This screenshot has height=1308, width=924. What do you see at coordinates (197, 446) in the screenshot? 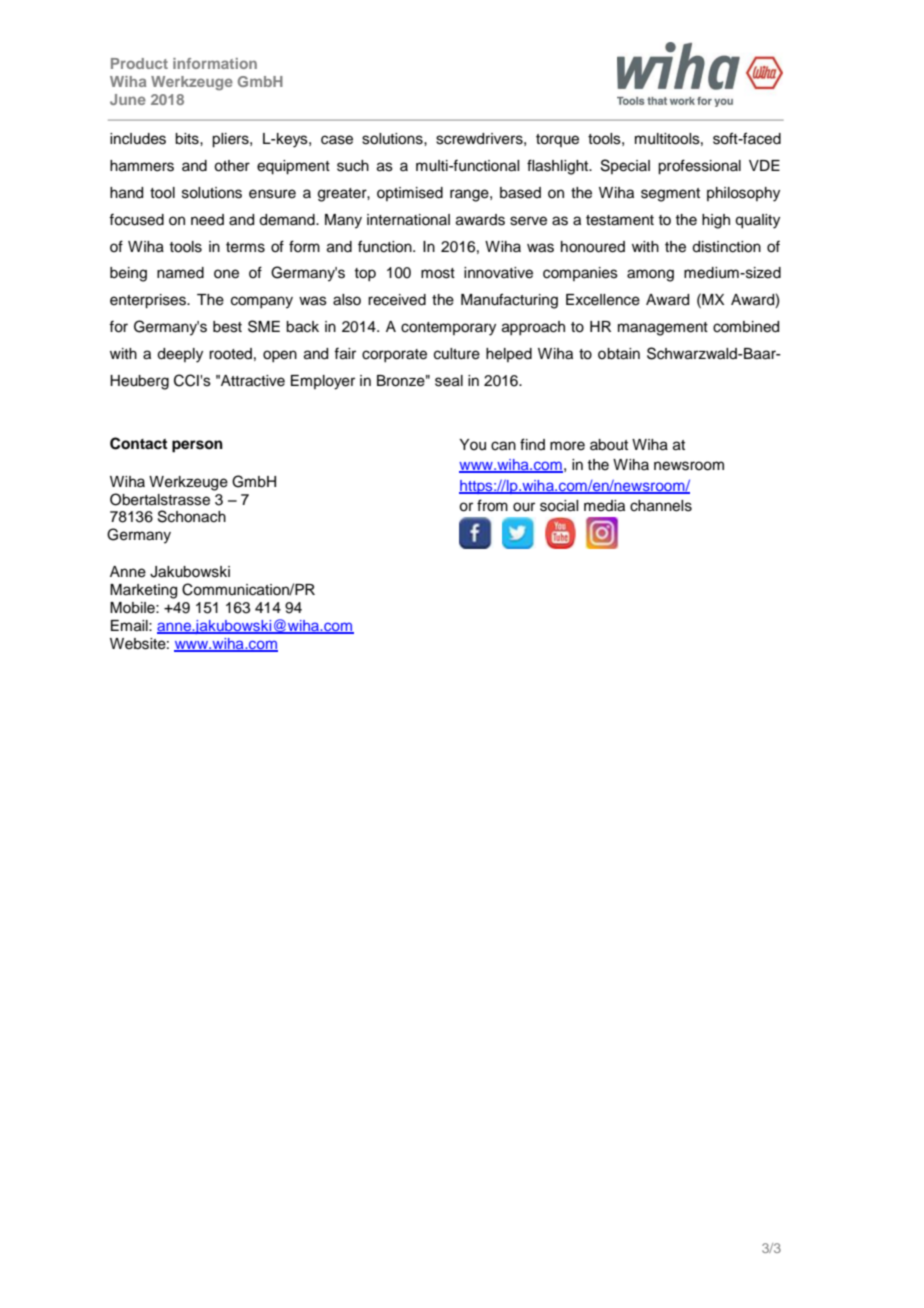
I see `person` at bounding box center [197, 446].
